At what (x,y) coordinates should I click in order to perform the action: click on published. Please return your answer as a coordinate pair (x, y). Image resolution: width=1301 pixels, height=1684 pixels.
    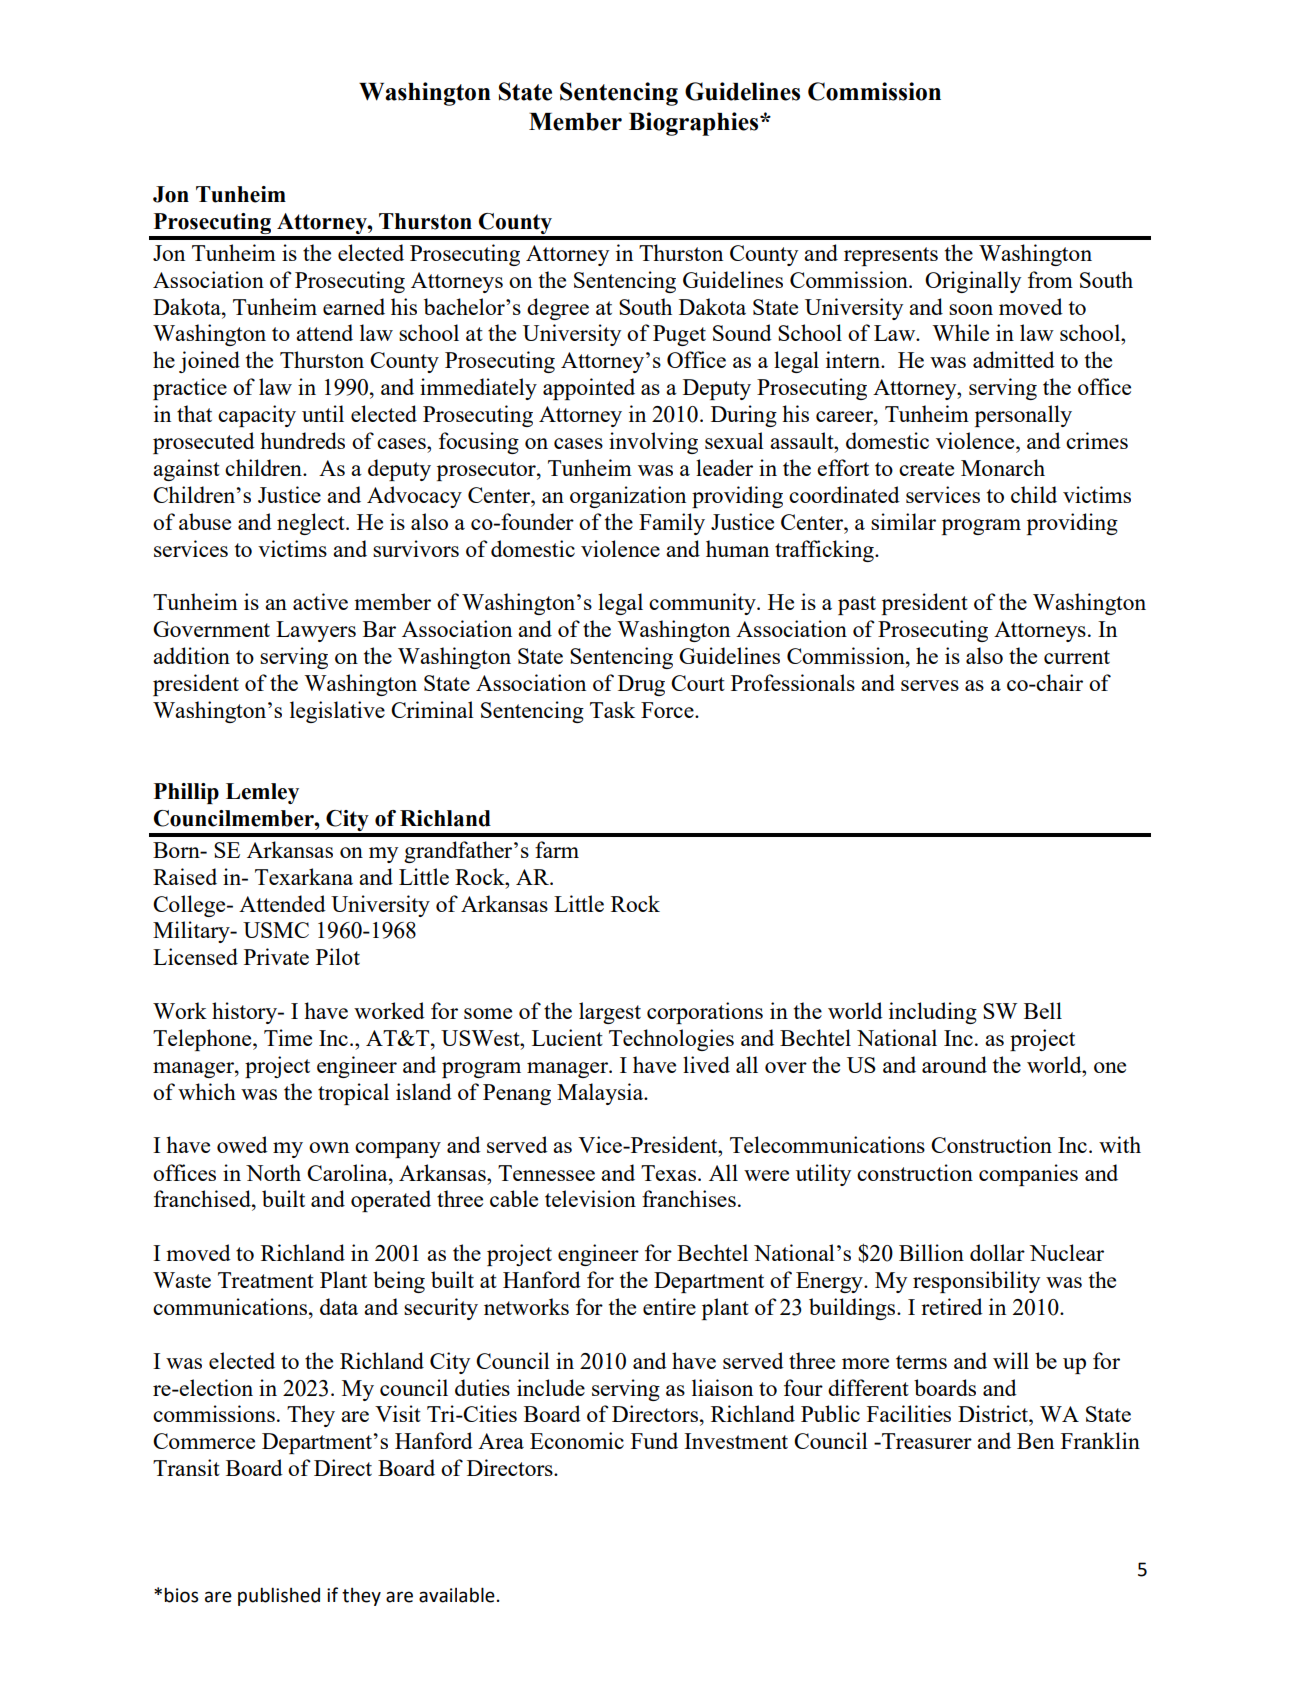
    Looking at the image, I should click on (279, 1596).
